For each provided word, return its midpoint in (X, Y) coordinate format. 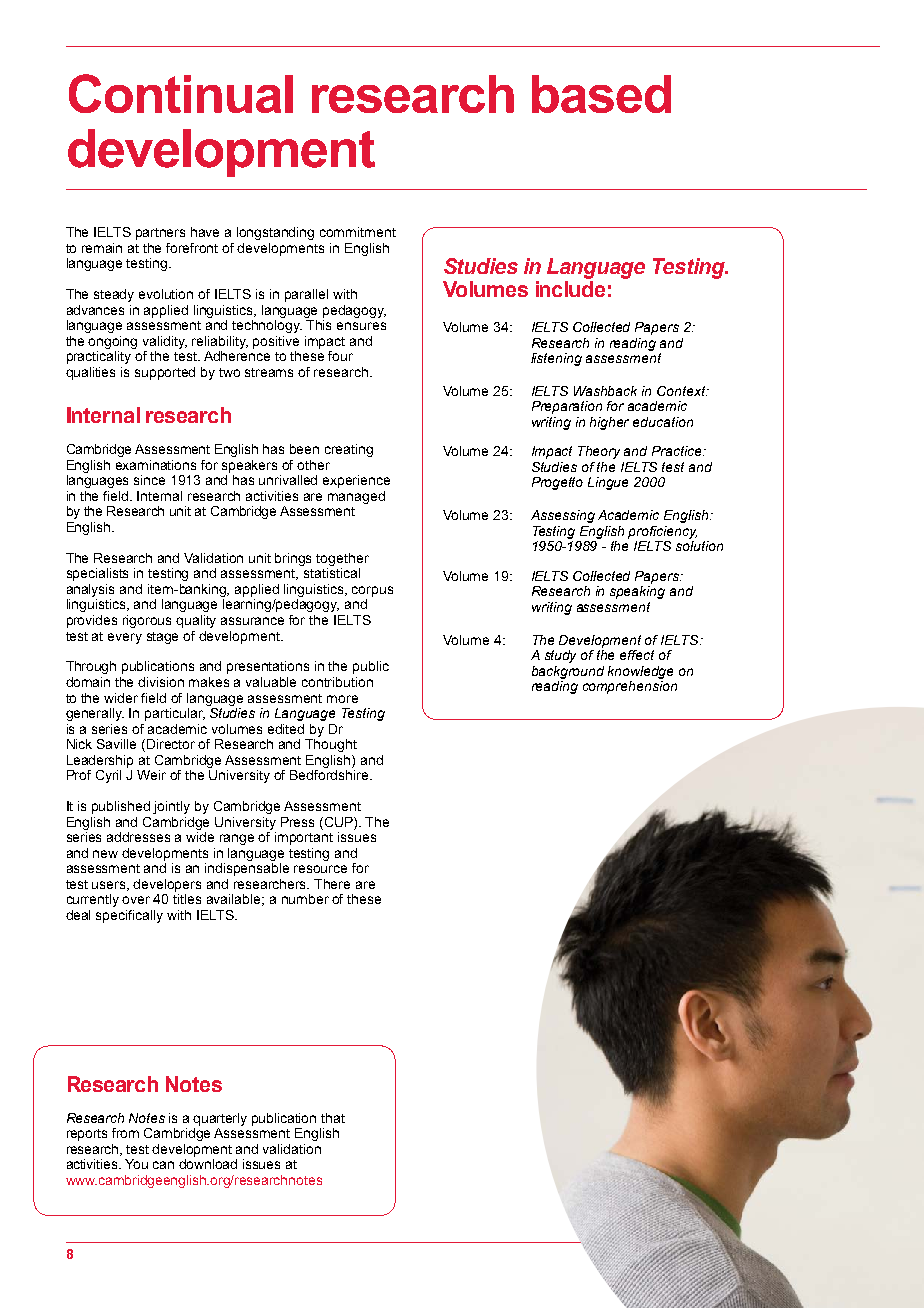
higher (609, 423)
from (125, 1133)
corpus (372, 591)
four (340, 356)
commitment (358, 232)
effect (637, 655)
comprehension (630, 687)
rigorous (147, 621)
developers (167, 885)
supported (165, 373)
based (601, 94)
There (332, 884)
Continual (181, 93)
